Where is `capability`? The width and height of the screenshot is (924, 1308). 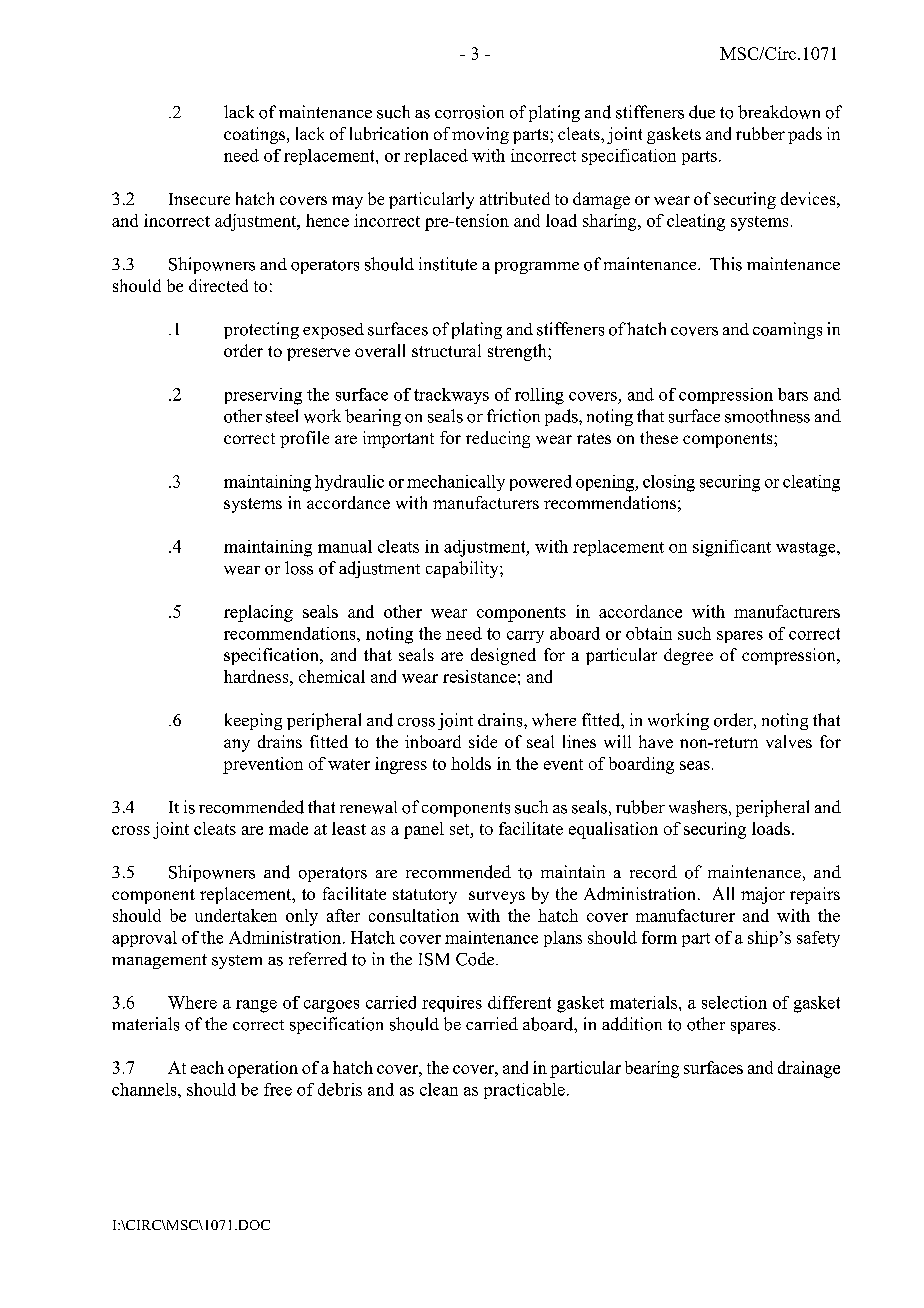 capability is located at coordinates (463, 569).
